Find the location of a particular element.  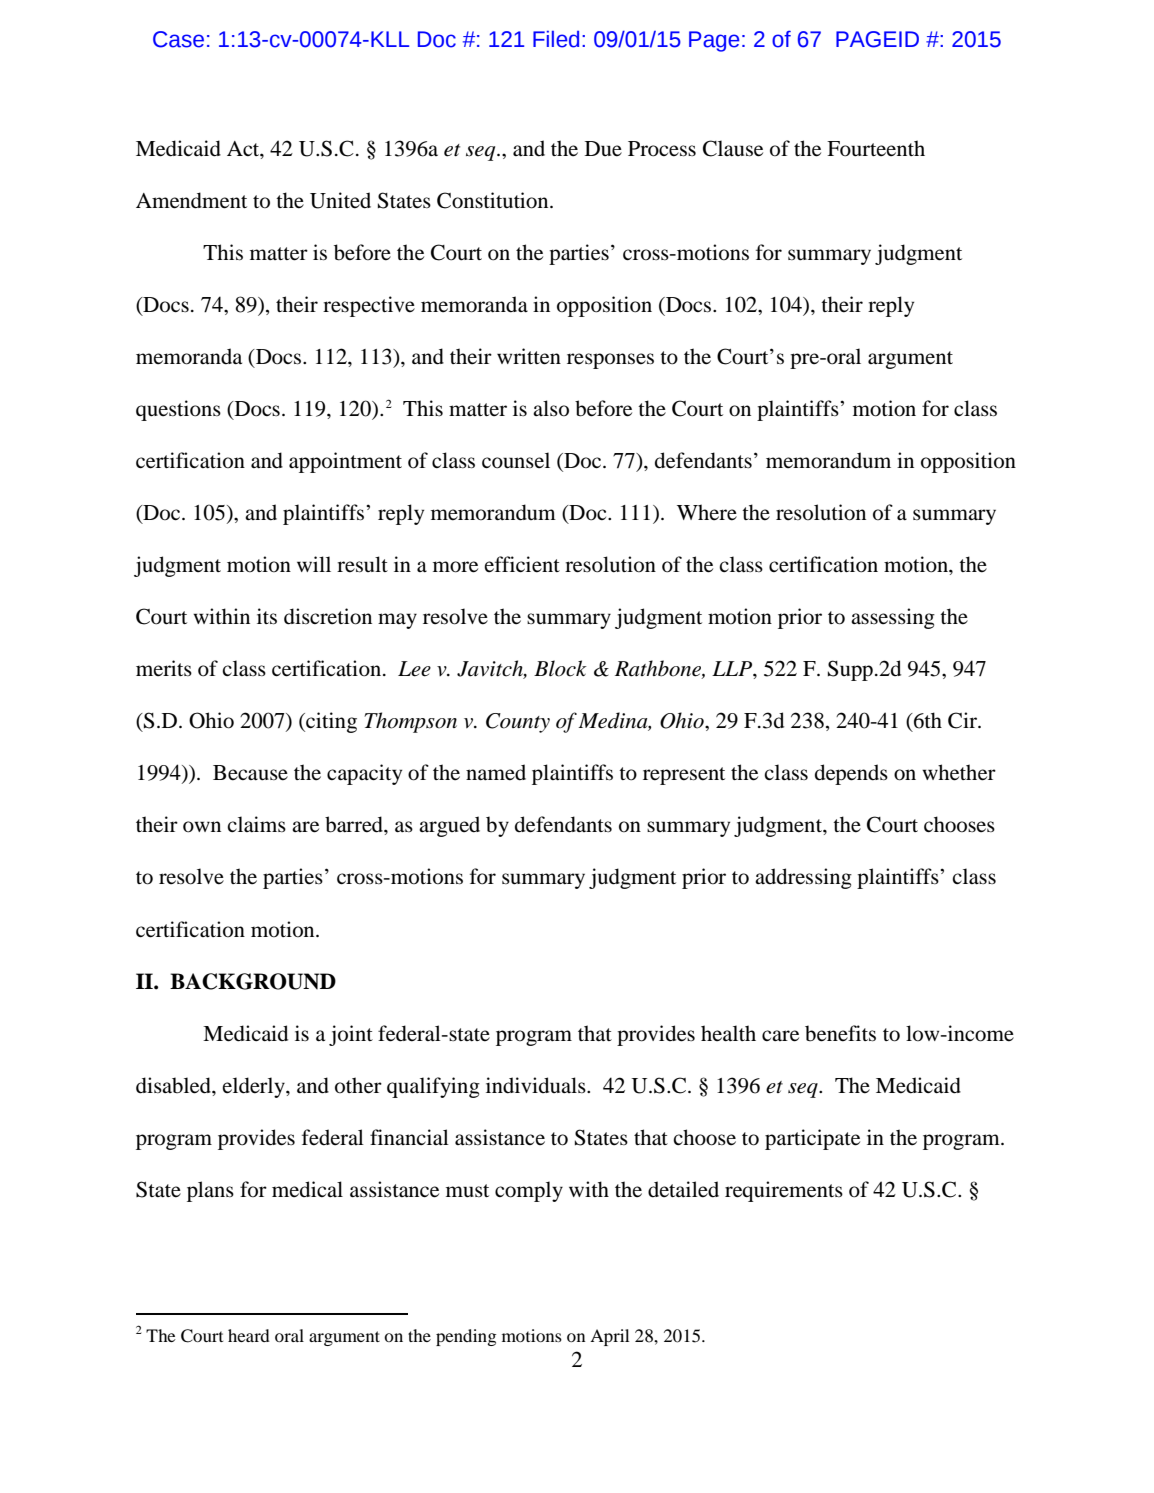

appointment is located at coordinates (345, 462).
